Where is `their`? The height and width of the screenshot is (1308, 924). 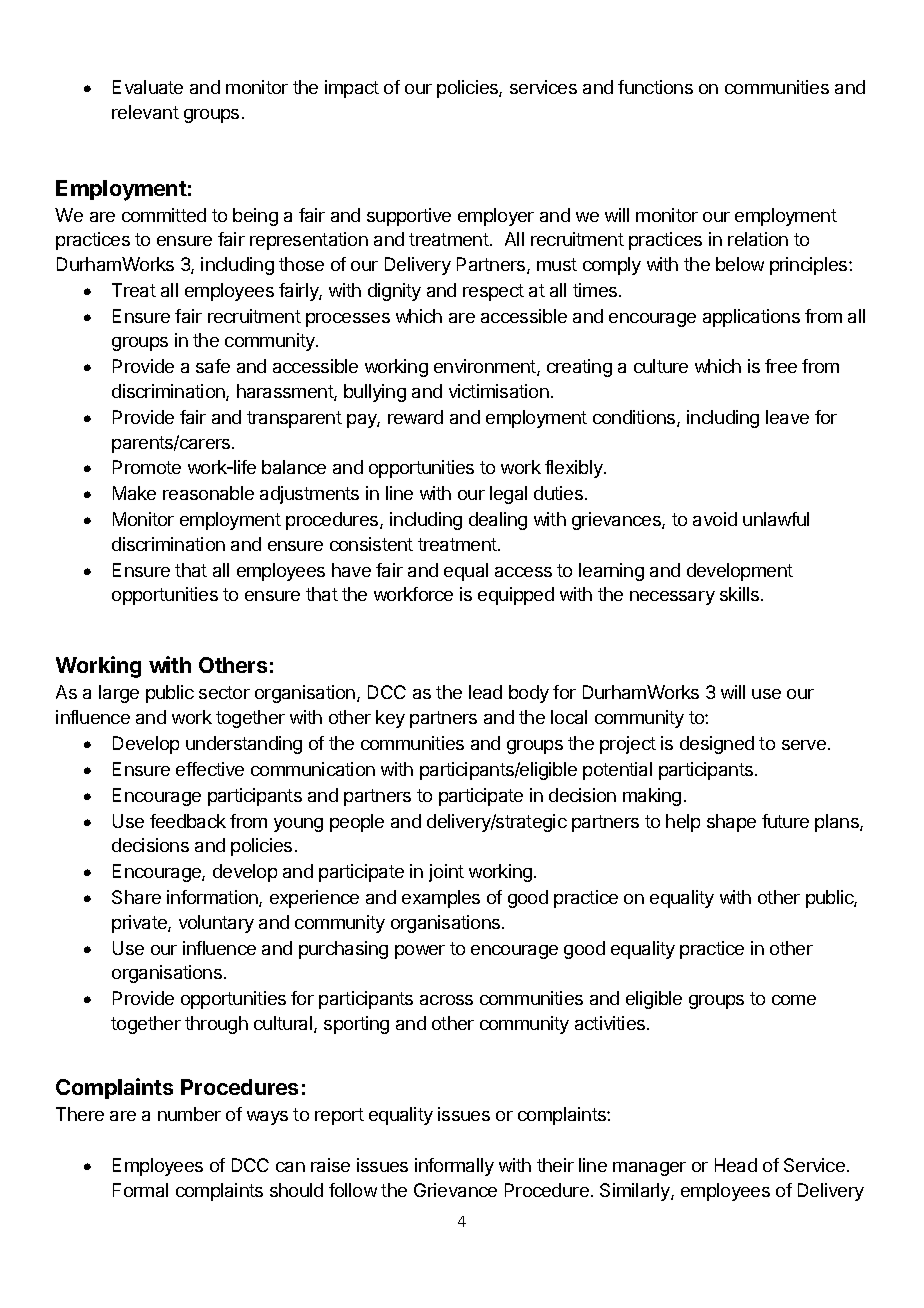 their is located at coordinates (555, 1165).
